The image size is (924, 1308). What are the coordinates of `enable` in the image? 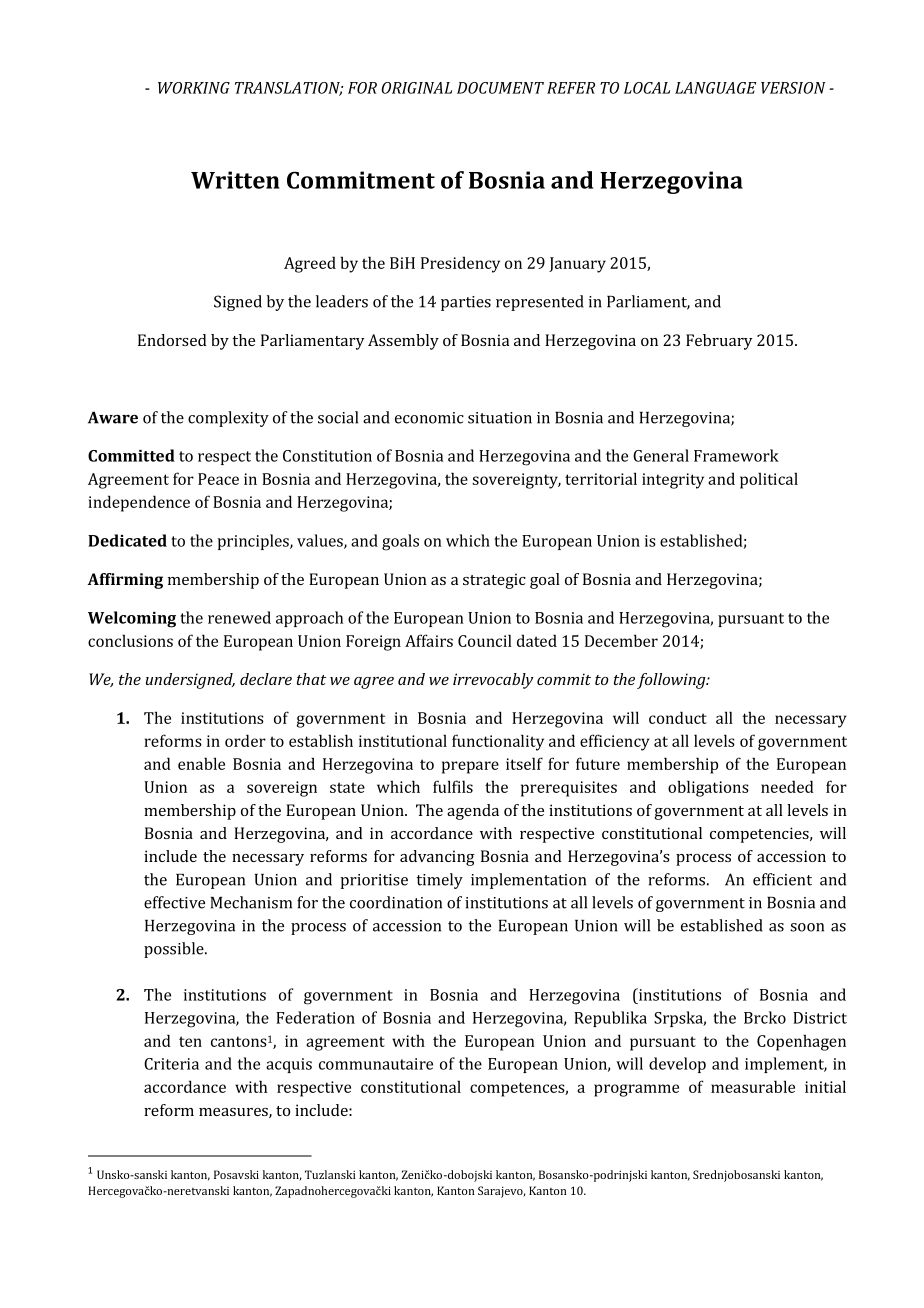 It's located at (201, 763).
